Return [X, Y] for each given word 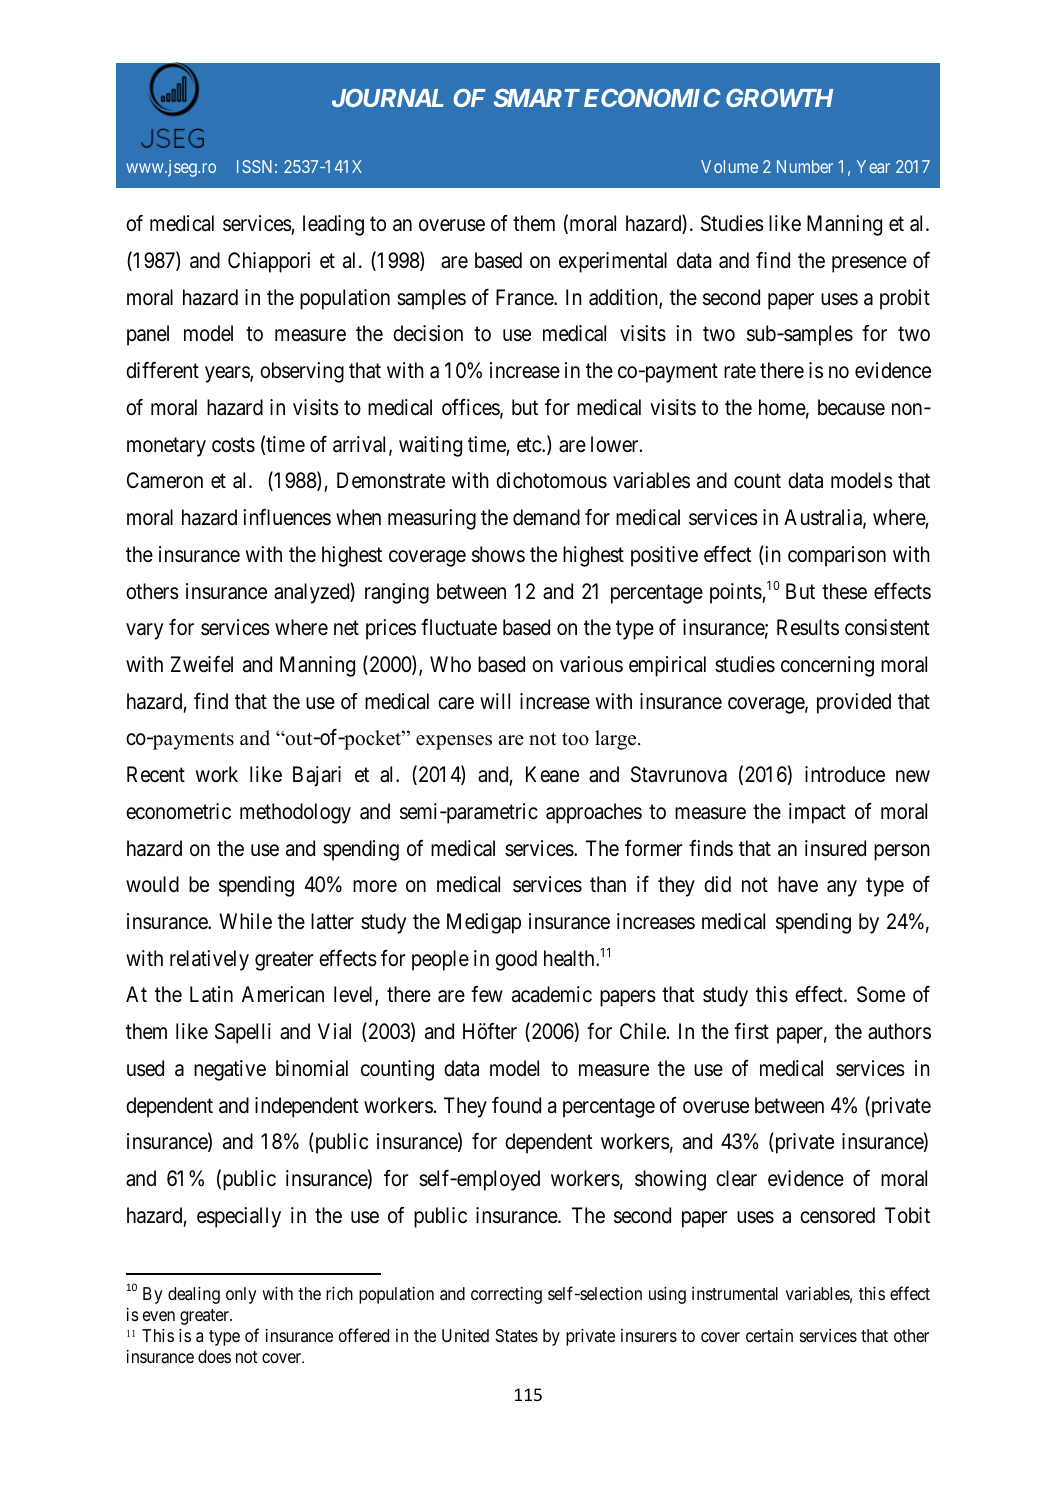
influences [287, 517]
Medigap [484, 923]
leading [333, 225]
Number [805, 166]
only [241, 1295]
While [245, 921]
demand [546, 517]
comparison [837, 556]
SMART [537, 98]
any [842, 889]
